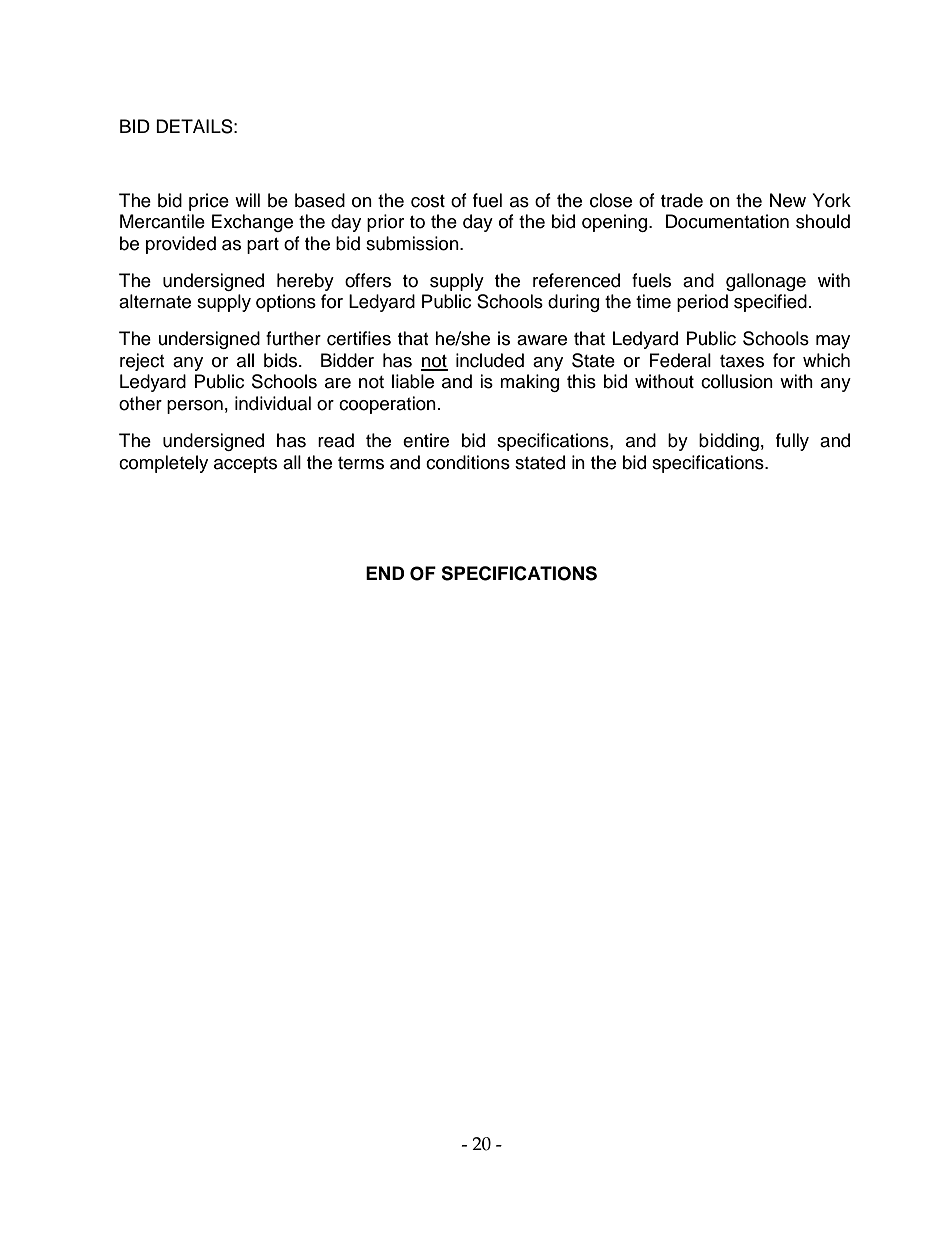 Image resolution: width=952 pixels, height=1233 pixels. What do you see at coordinates (385, 573) in the screenshot?
I see `END` at bounding box center [385, 573].
